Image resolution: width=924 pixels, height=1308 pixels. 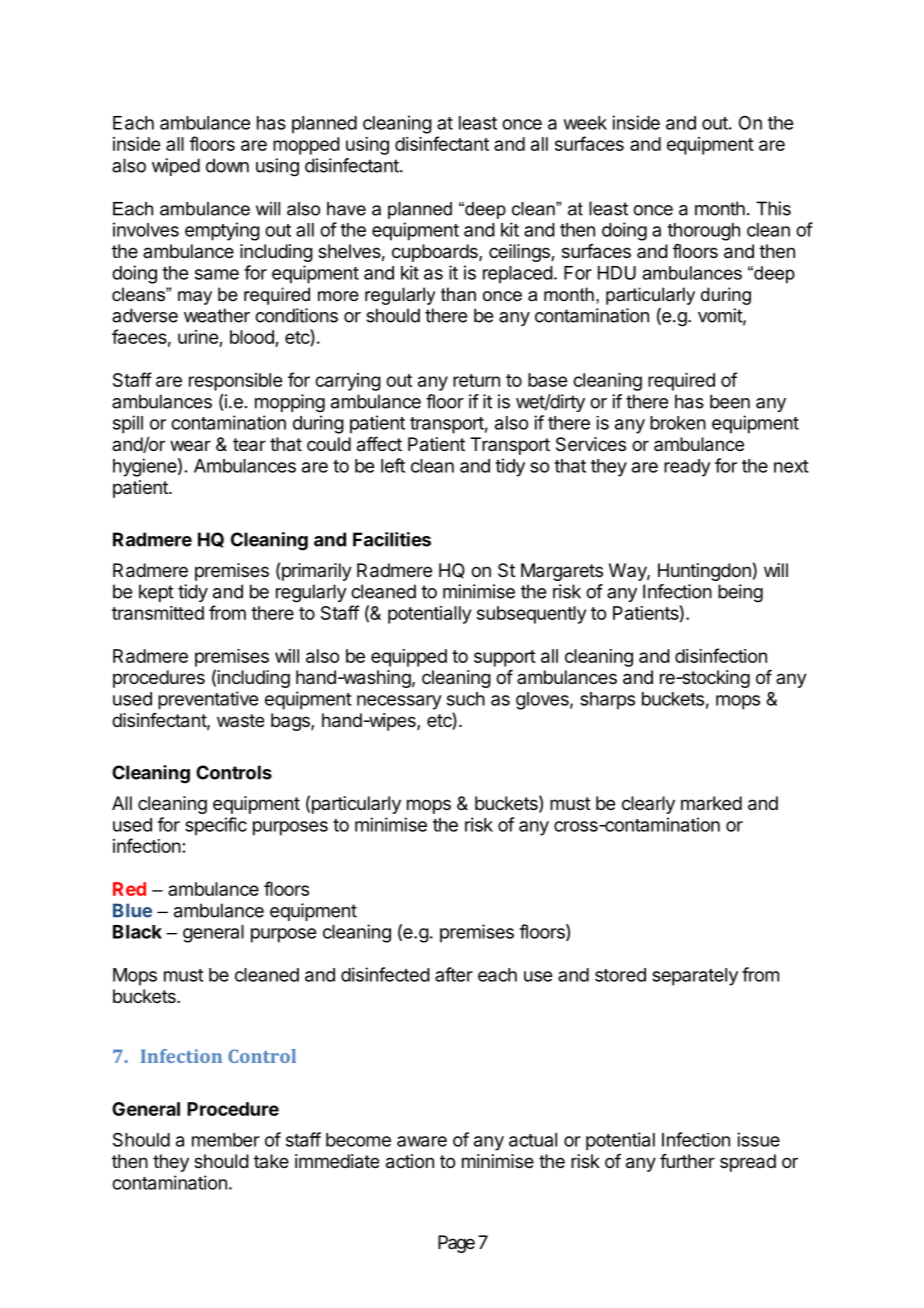 I want to click on week, so click(x=585, y=123).
